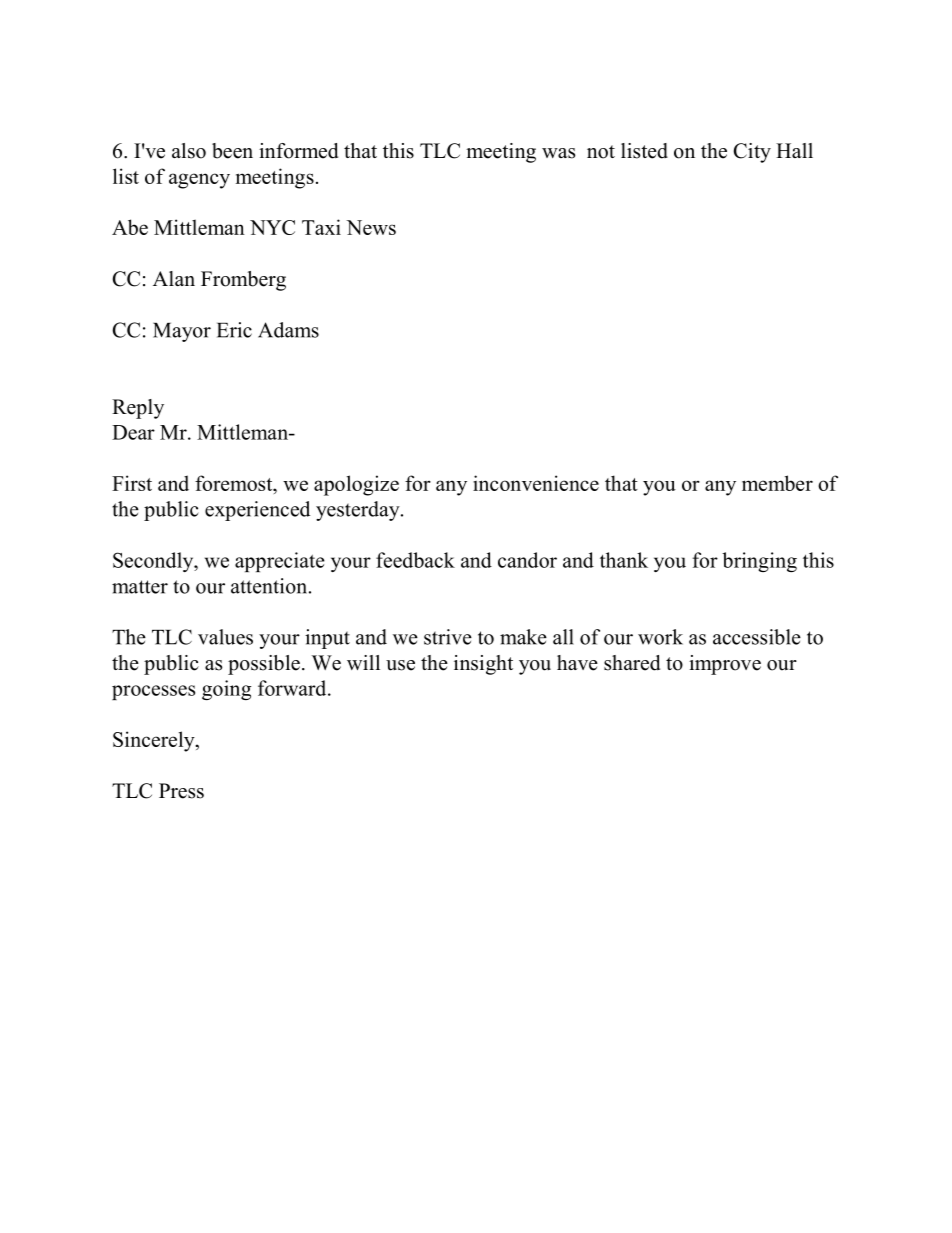 The height and width of the screenshot is (1233, 952). What do you see at coordinates (257, 511) in the screenshot?
I see `experienced` at bounding box center [257, 511].
